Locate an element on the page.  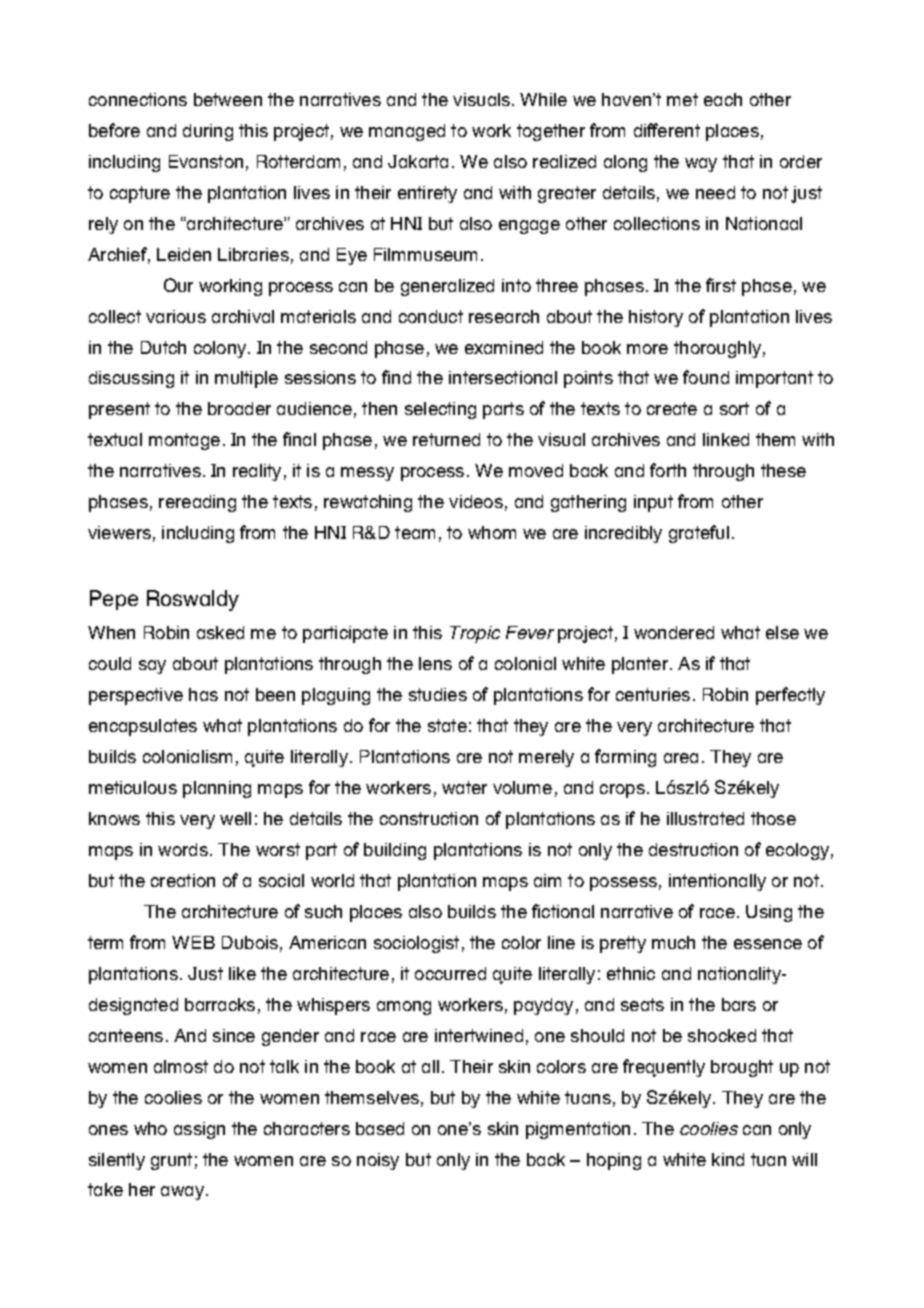
broader is located at coordinates (239, 408).
